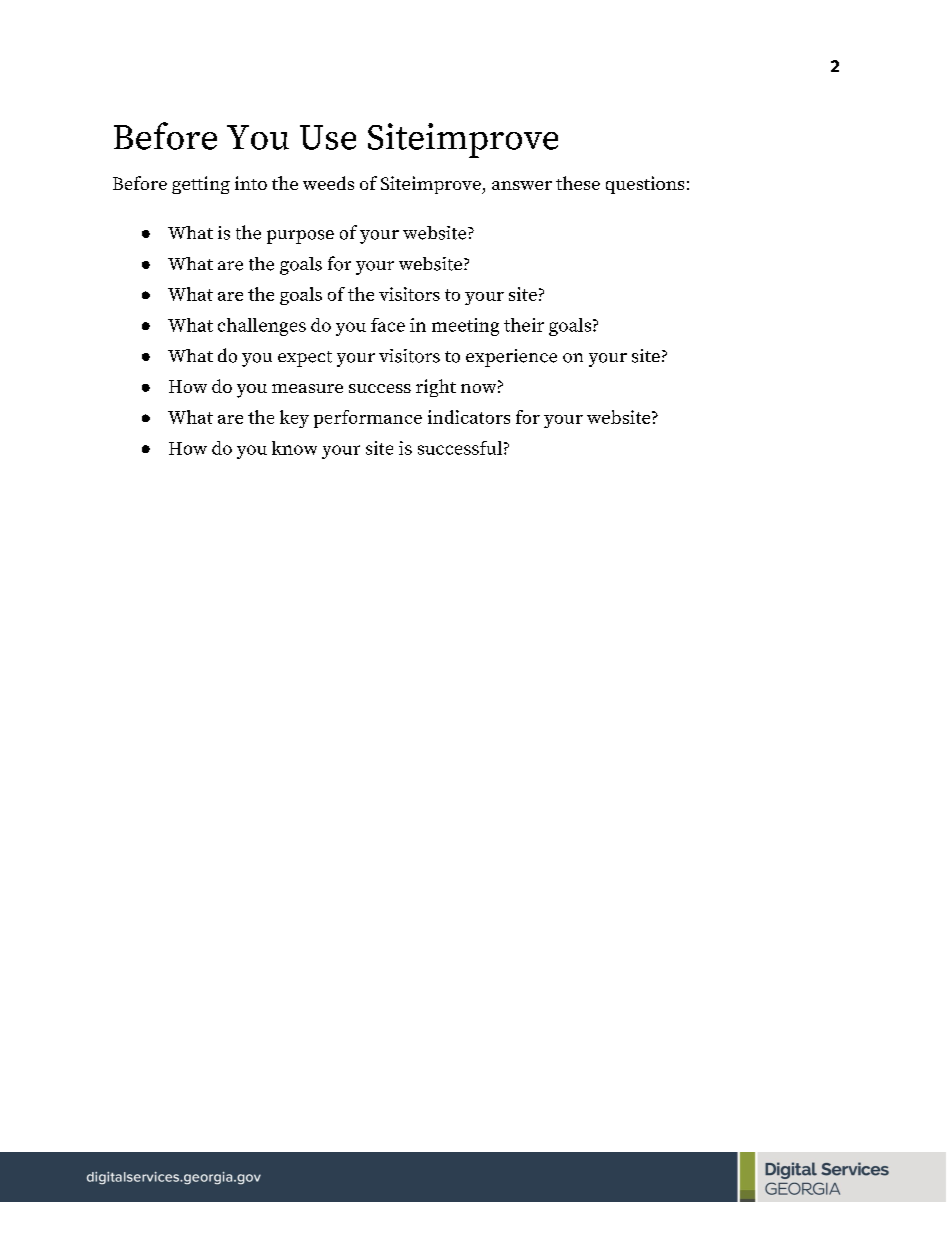  I want to click on face, so click(388, 325).
